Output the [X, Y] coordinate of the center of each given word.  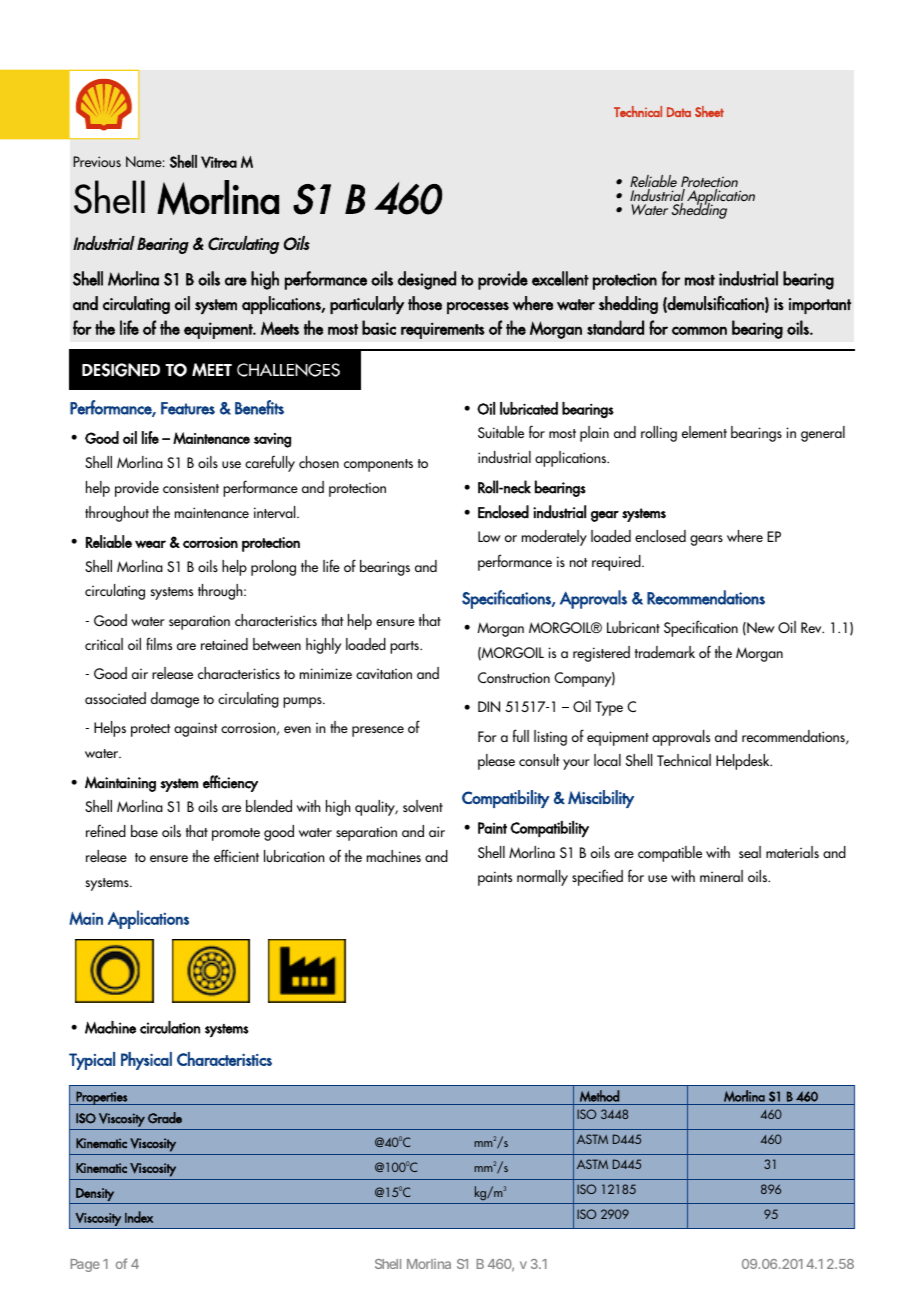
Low [489, 536]
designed [427, 280]
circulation [170, 1027]
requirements [443, 330]
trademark [665, 652]
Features [188, 408]
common [699, 330]
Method [599, 1096]
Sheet [709, 111]
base [144, 831]
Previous [97, 161]
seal [750, 852]
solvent [423, 806]
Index [139, 1217]
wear [150, 544]
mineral [721, 876]
